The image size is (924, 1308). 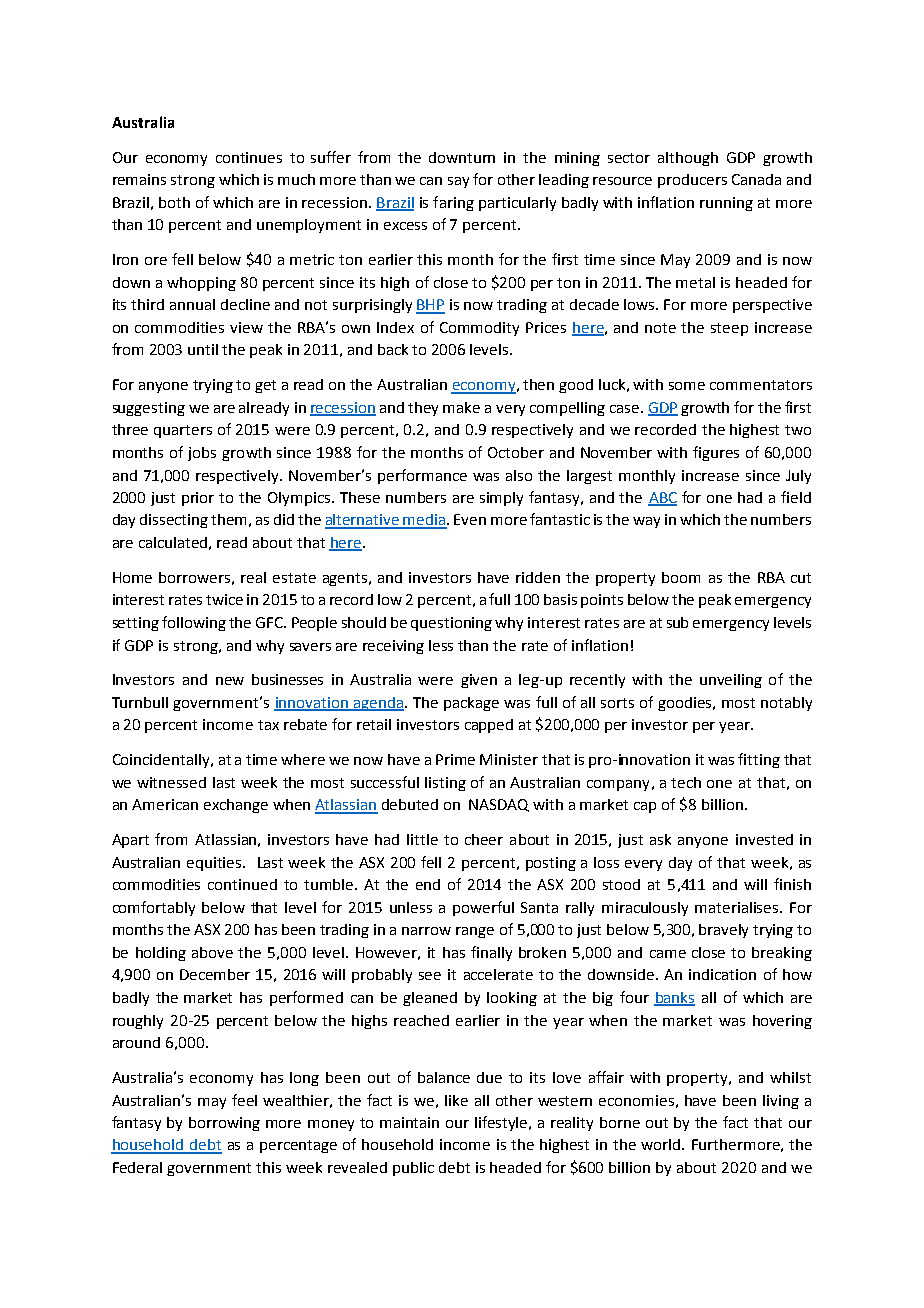 What do you see at coordinates (224, 1124) in the screenshot?
I see `borrowing` at bounding box center [224, 1124].
